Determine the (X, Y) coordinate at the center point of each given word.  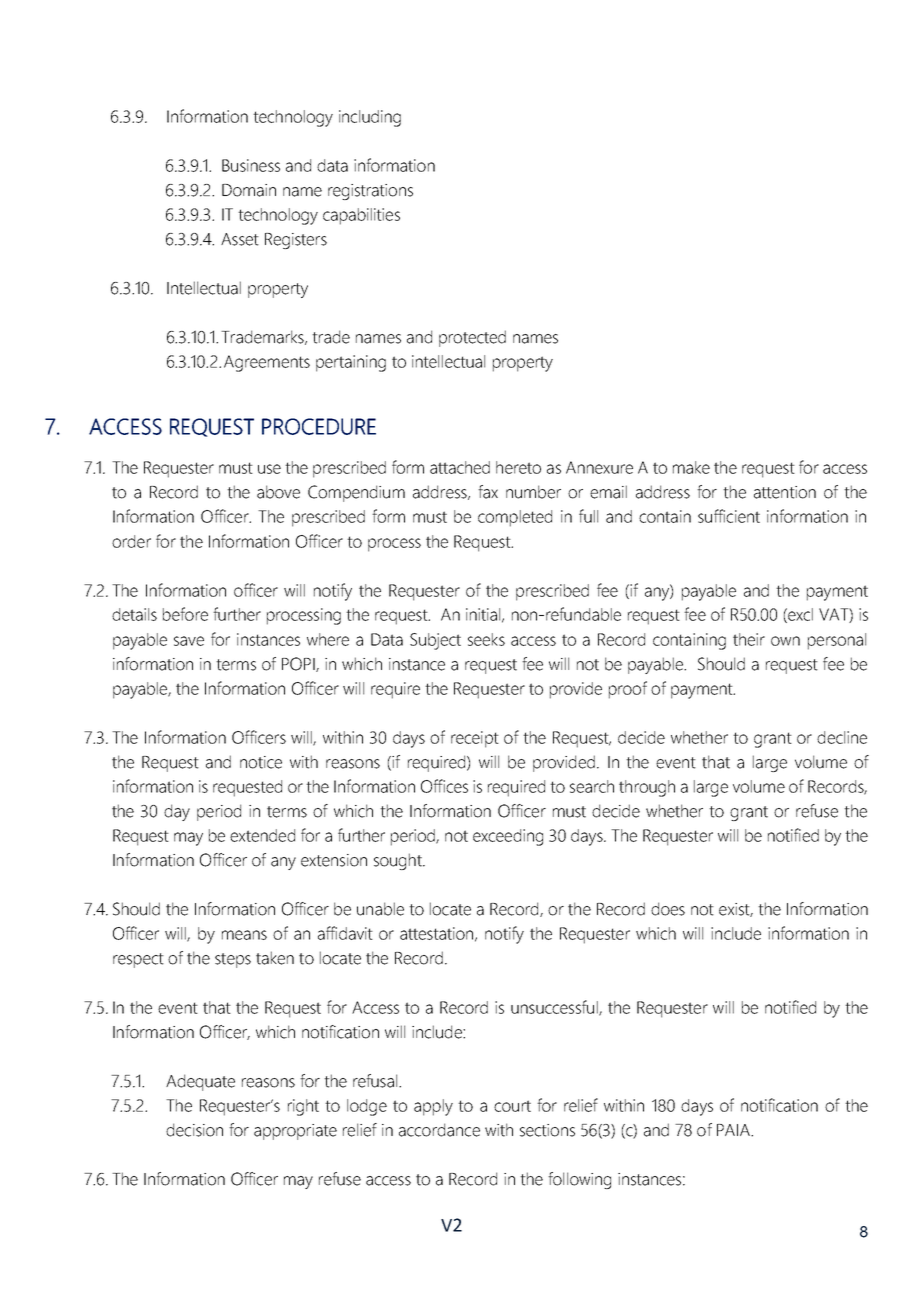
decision (194, 1130)
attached (460, 467)
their (749, 639)
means (244, 935)
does (668, 909)
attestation (436, 933)
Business (251, 165)
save (189, 641)
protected (472, 338)
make (691, 467)
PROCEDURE (319, 426)
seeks (486, 639)
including (370, 118)
